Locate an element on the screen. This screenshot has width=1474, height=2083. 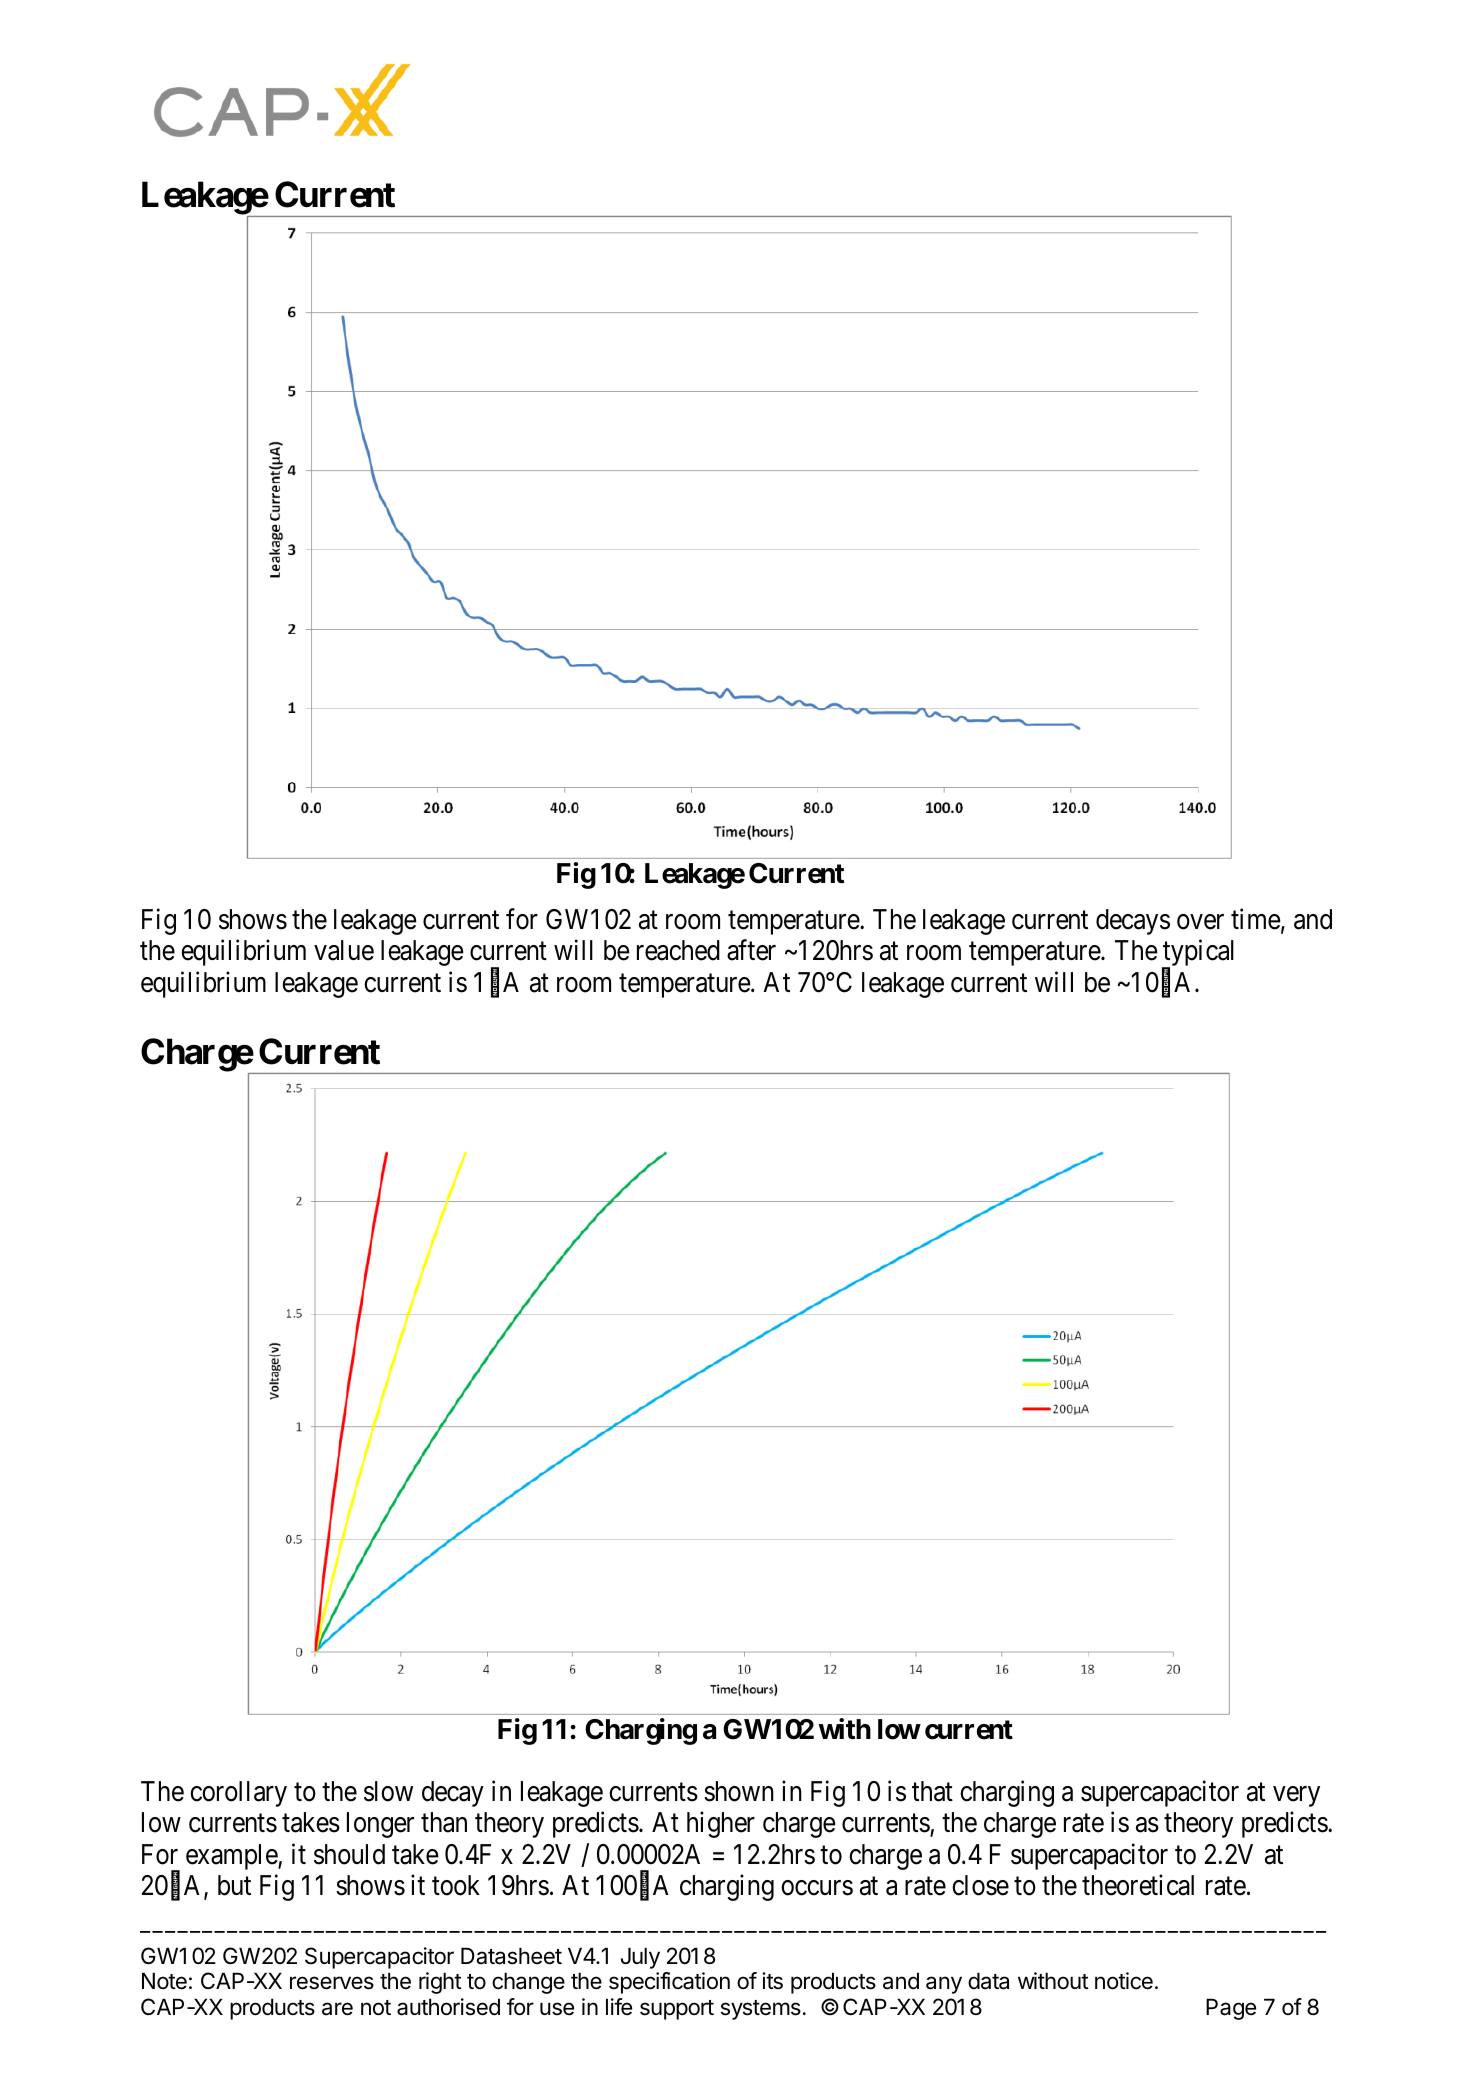
notice is located at coordinates (1124, 1981).
